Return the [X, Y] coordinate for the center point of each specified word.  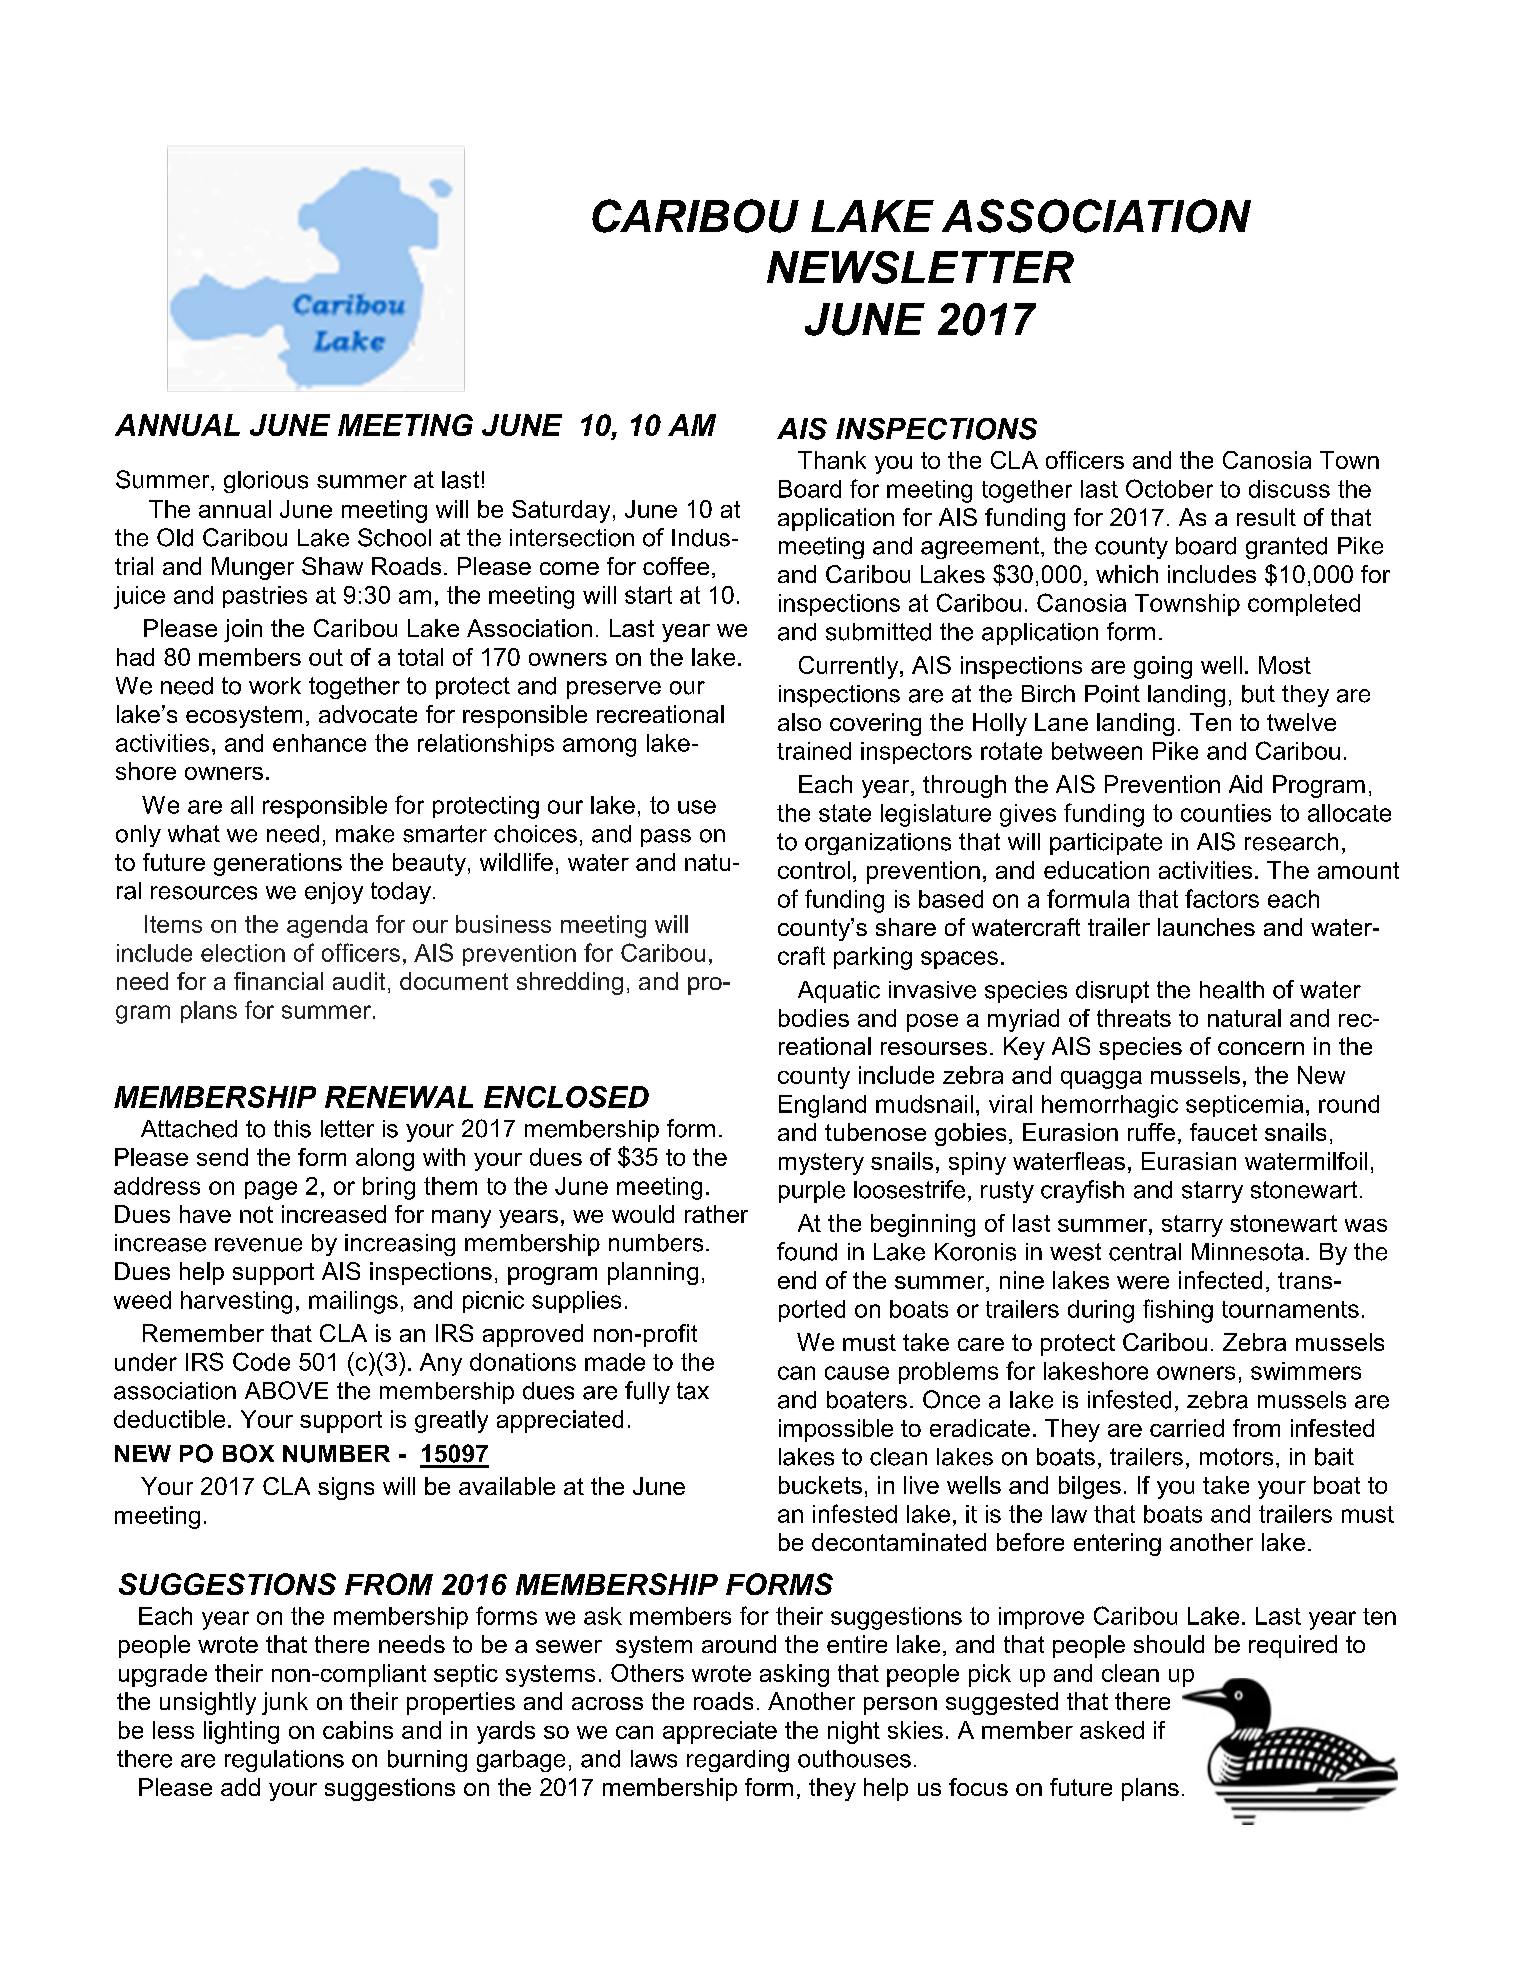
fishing [1178, 1311]
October [1169, 488]
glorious [266, 482]
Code [261, 1361]
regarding [738, 1761]
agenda [327, 926]
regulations [284, 1761]
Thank [832, 460]
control [814, 870]
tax [693, 1391]
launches [1206, 927]
